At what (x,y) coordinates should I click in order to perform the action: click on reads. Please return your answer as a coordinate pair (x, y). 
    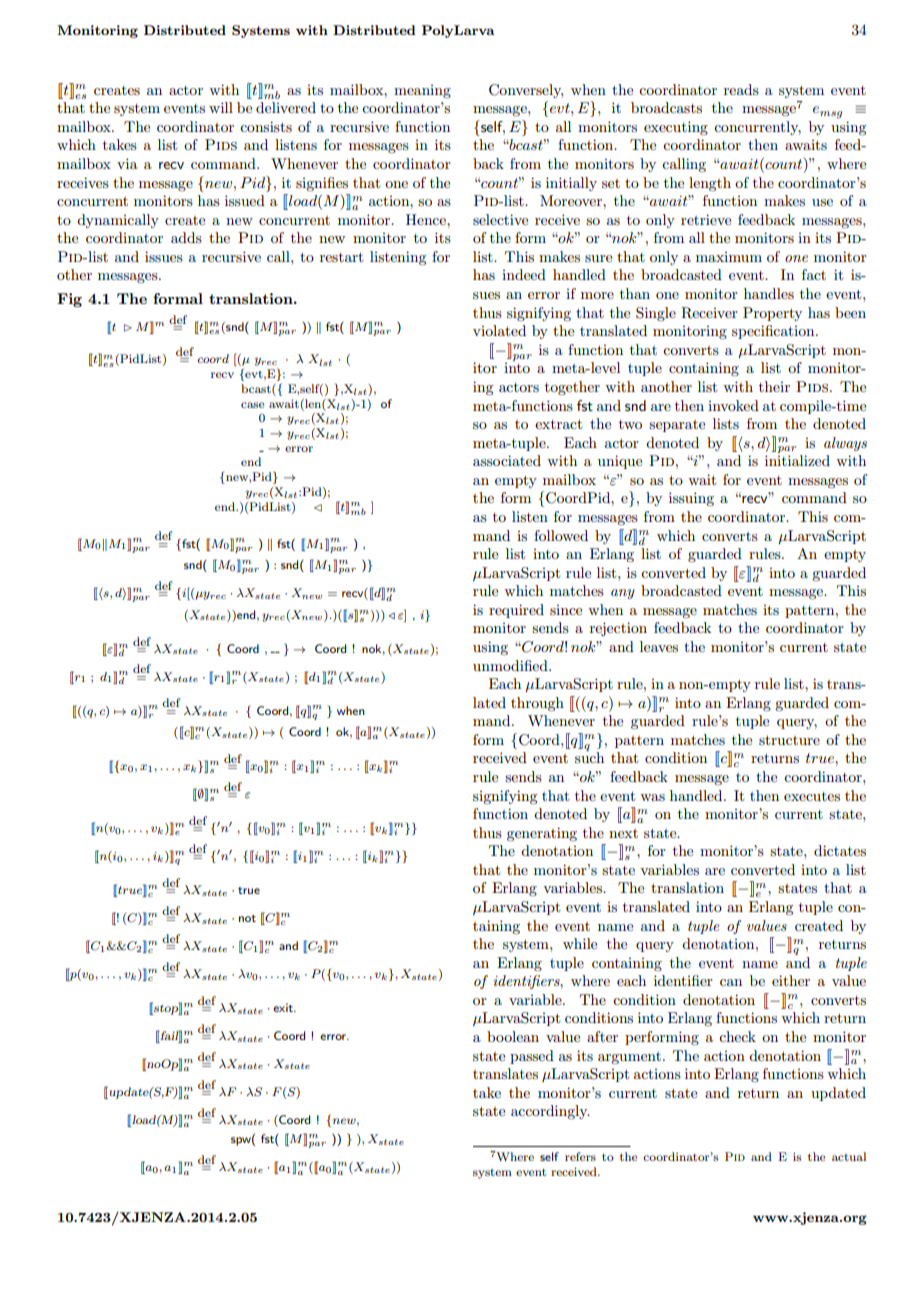
    Looking at the image, I should click on (741, 89).
